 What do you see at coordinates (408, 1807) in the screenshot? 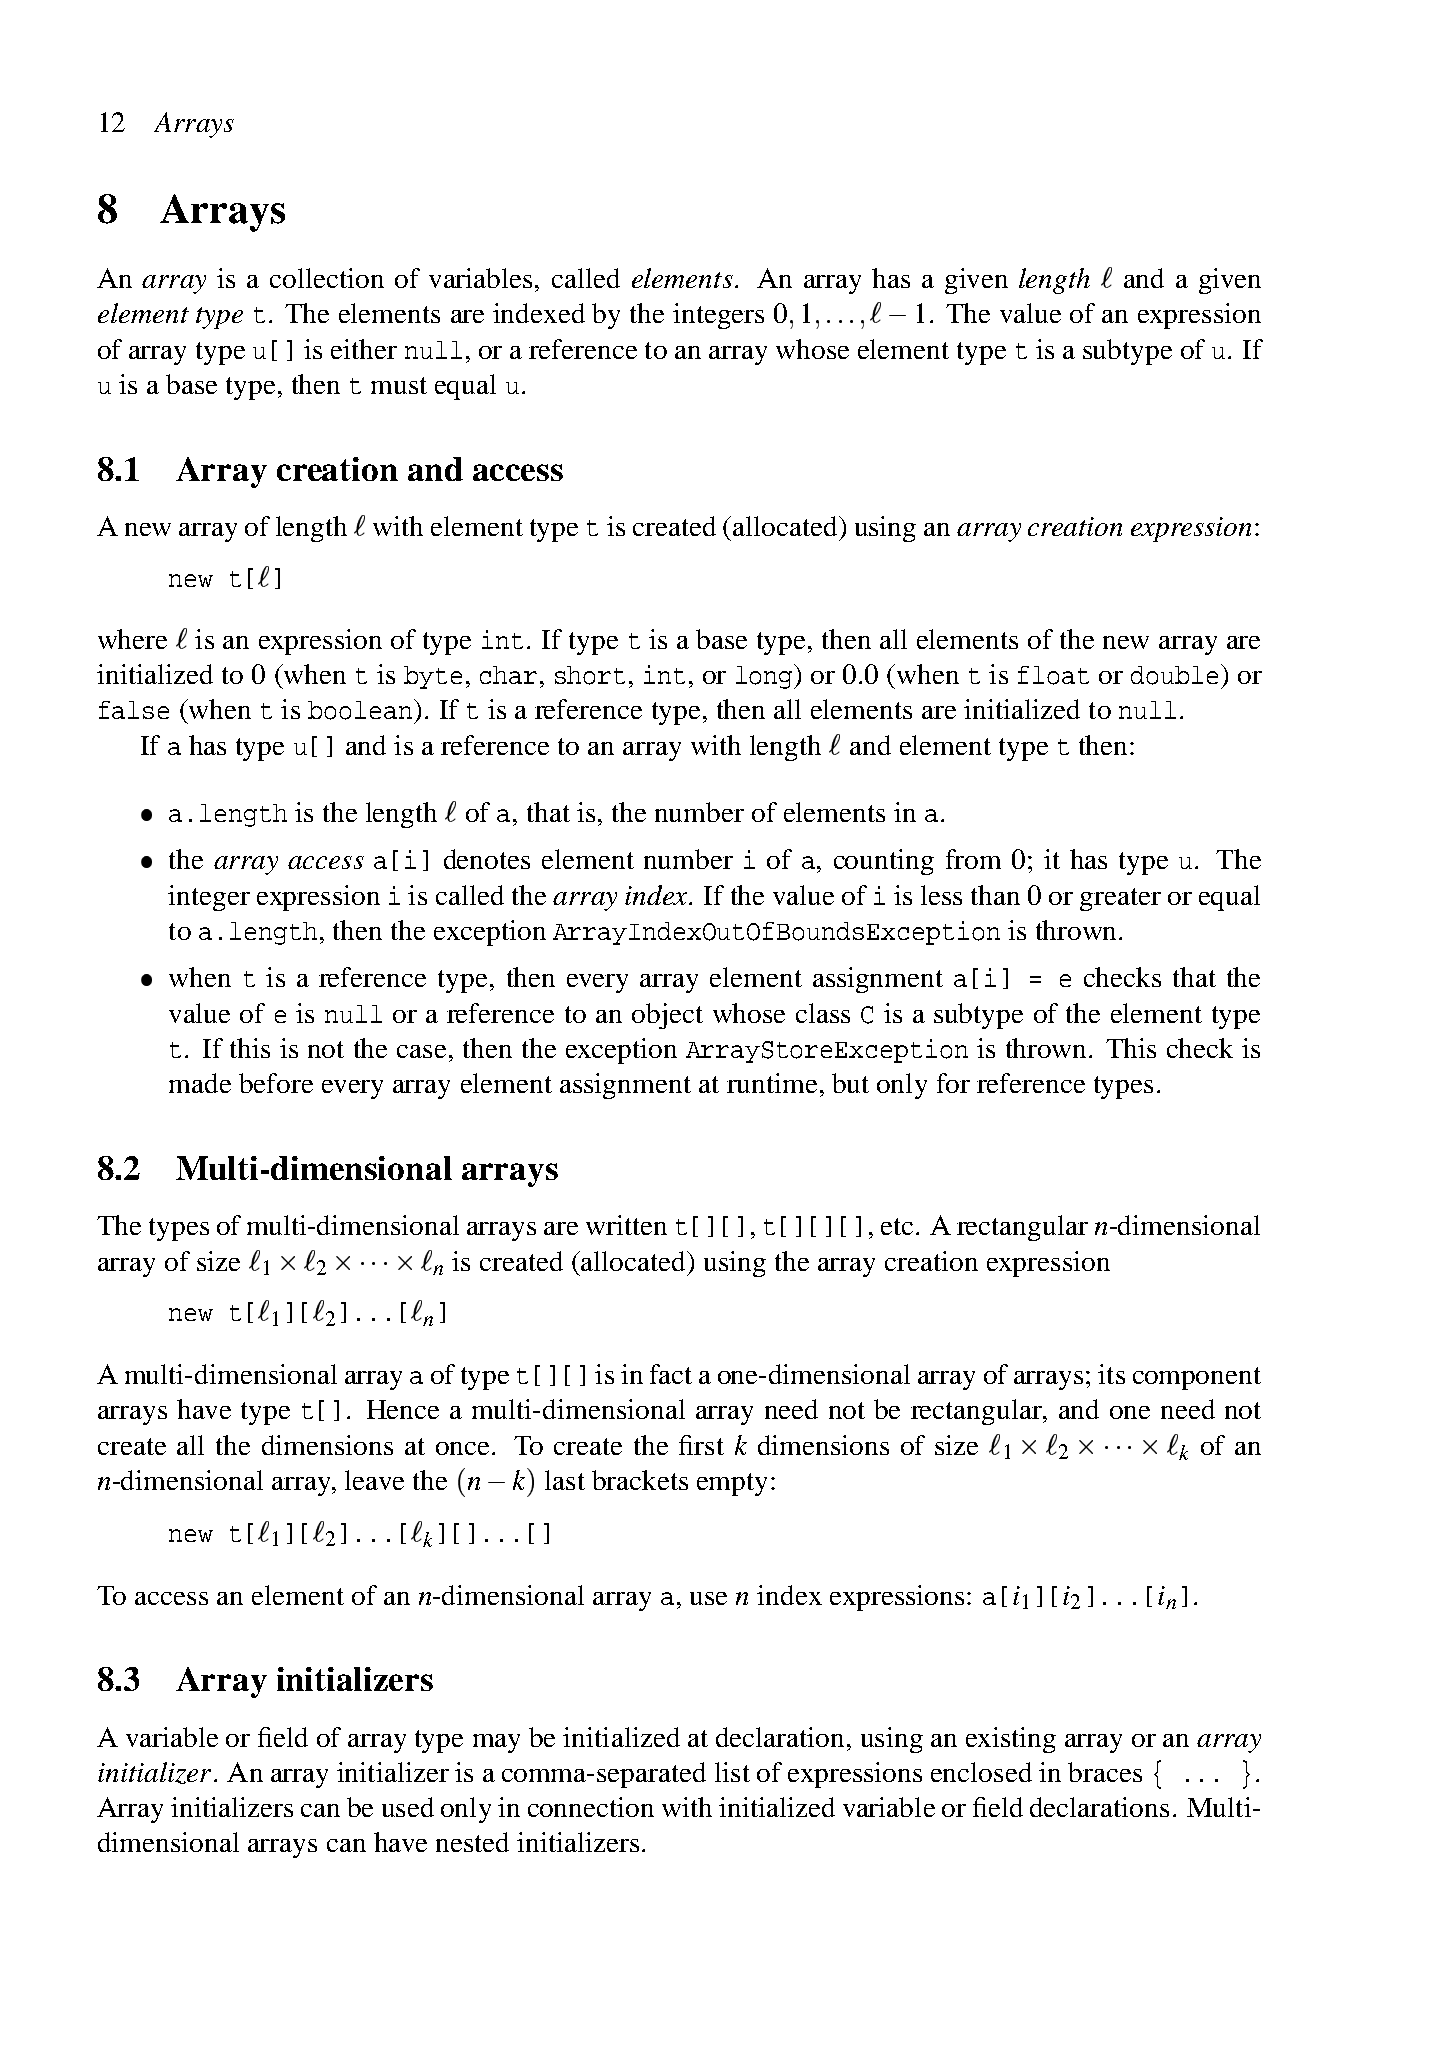
I see `used` at bounding box center [408, 1807].
